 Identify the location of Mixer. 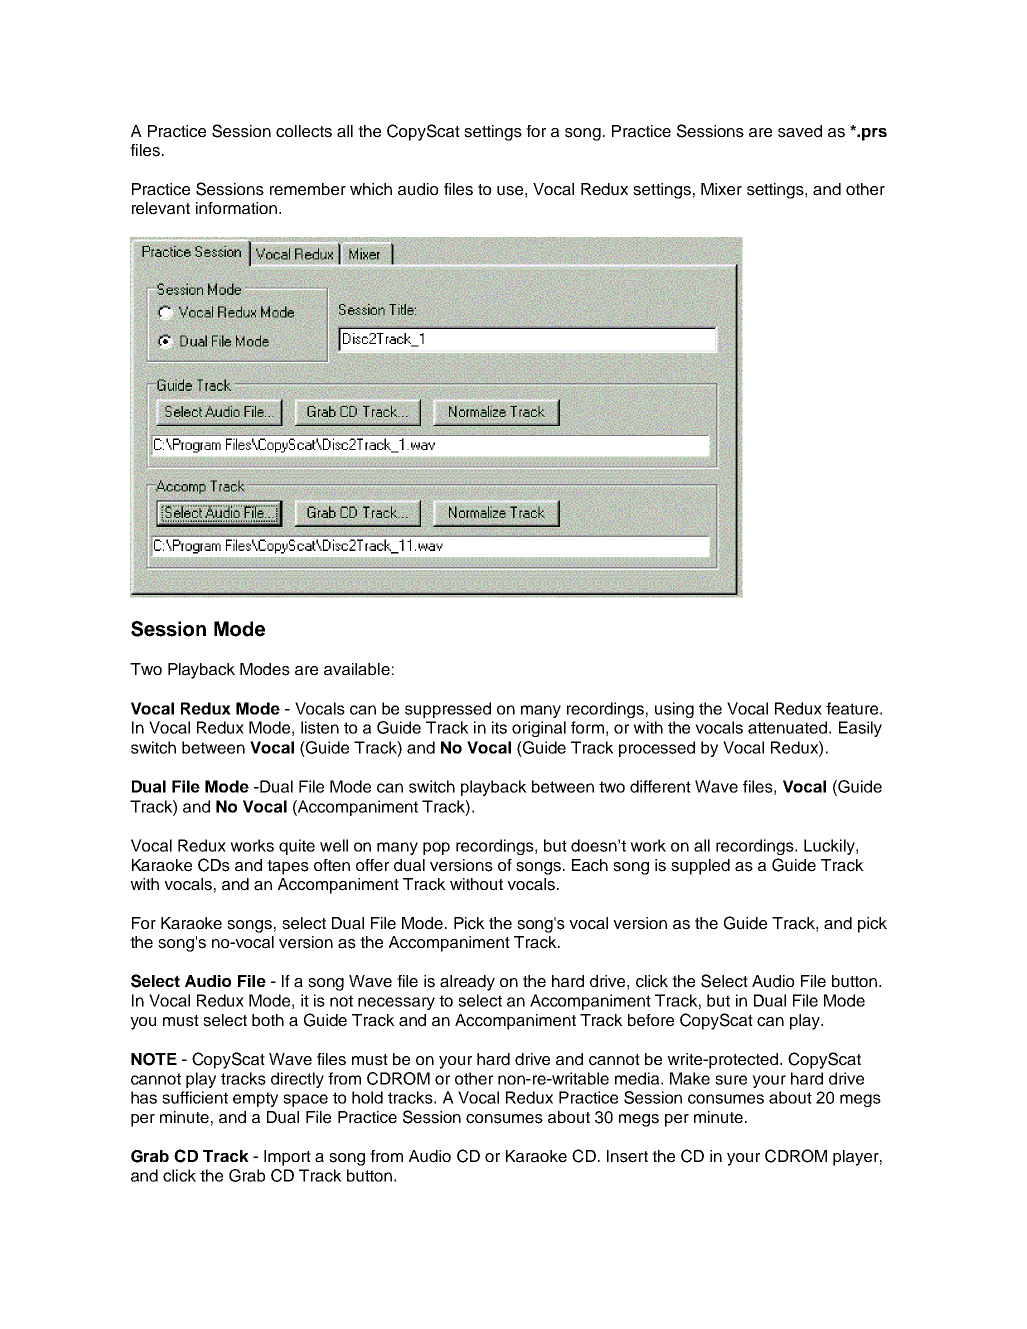
(721, 189).
